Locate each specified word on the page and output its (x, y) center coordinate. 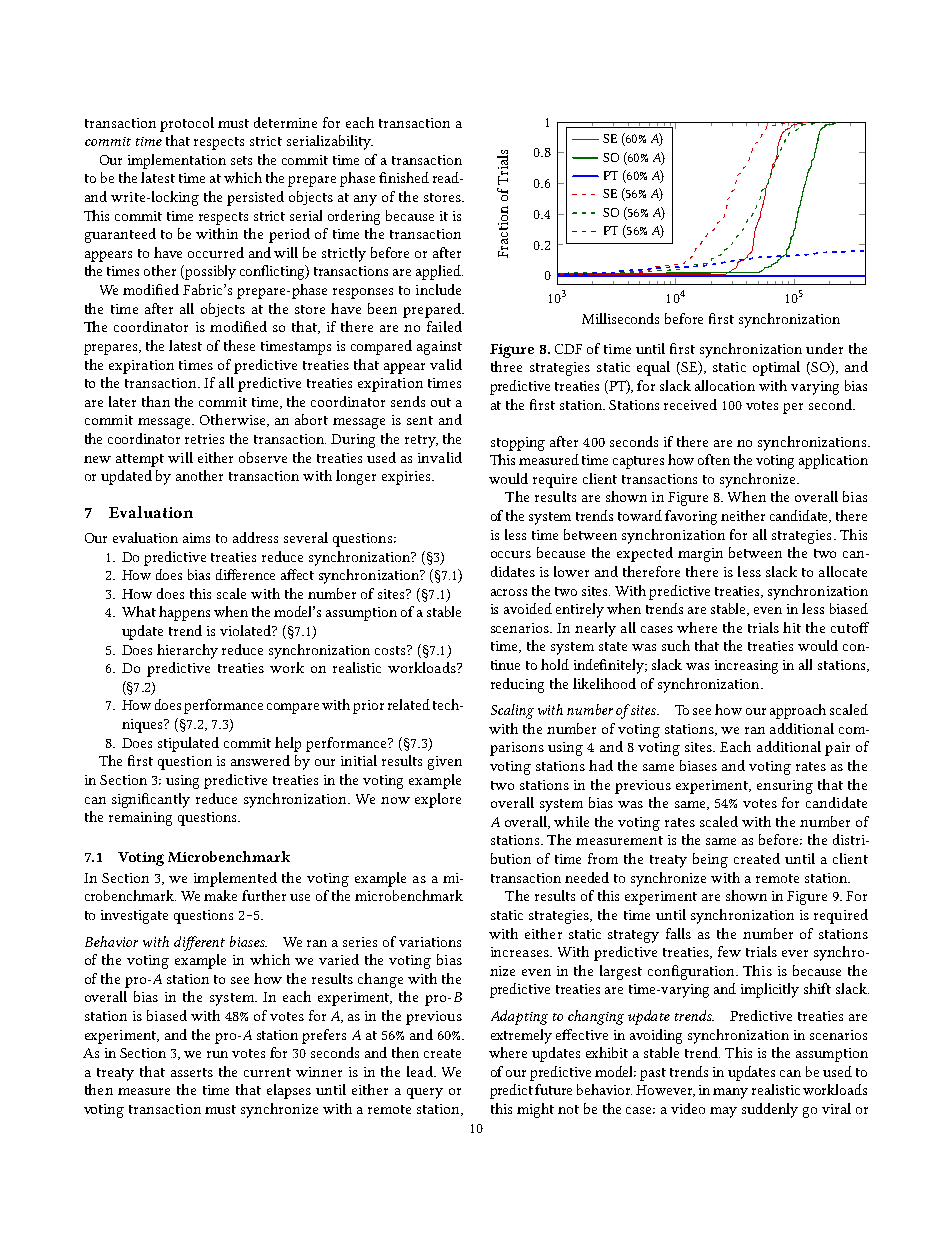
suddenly (770, 1110)
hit (792, 627)
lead (421, 1071)
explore (438, 800)
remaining (140, 819)
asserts (192, 1072)
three (506, 366)
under (824, 348)
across (509, 592)
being (710, 860)
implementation (177, 161)
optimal (776, 368)
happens (184, 613)
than (156, 401)
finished (404, 177)
